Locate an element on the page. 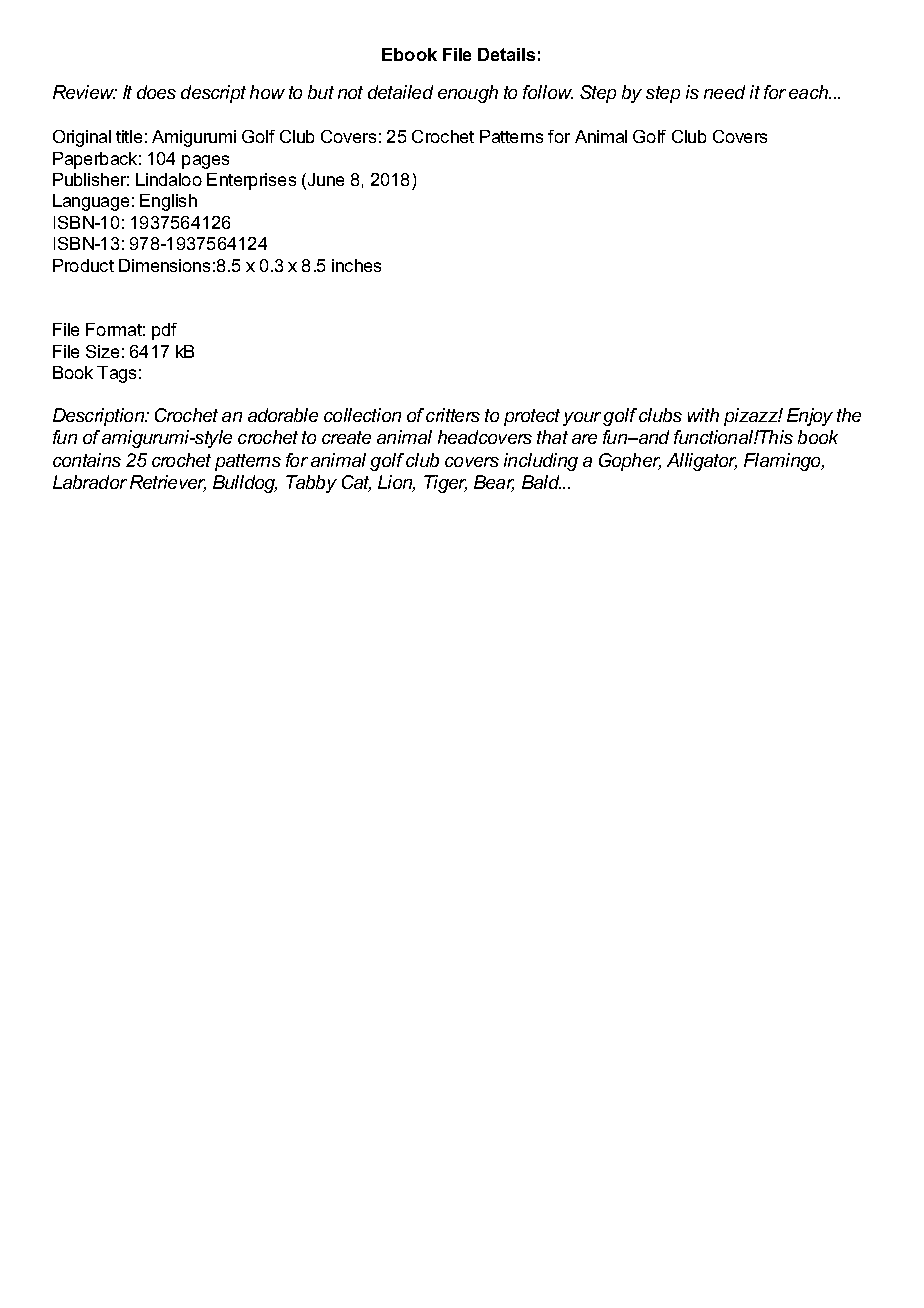 This image has height=1308, width=924. English is located at coordinates (168, 202).
